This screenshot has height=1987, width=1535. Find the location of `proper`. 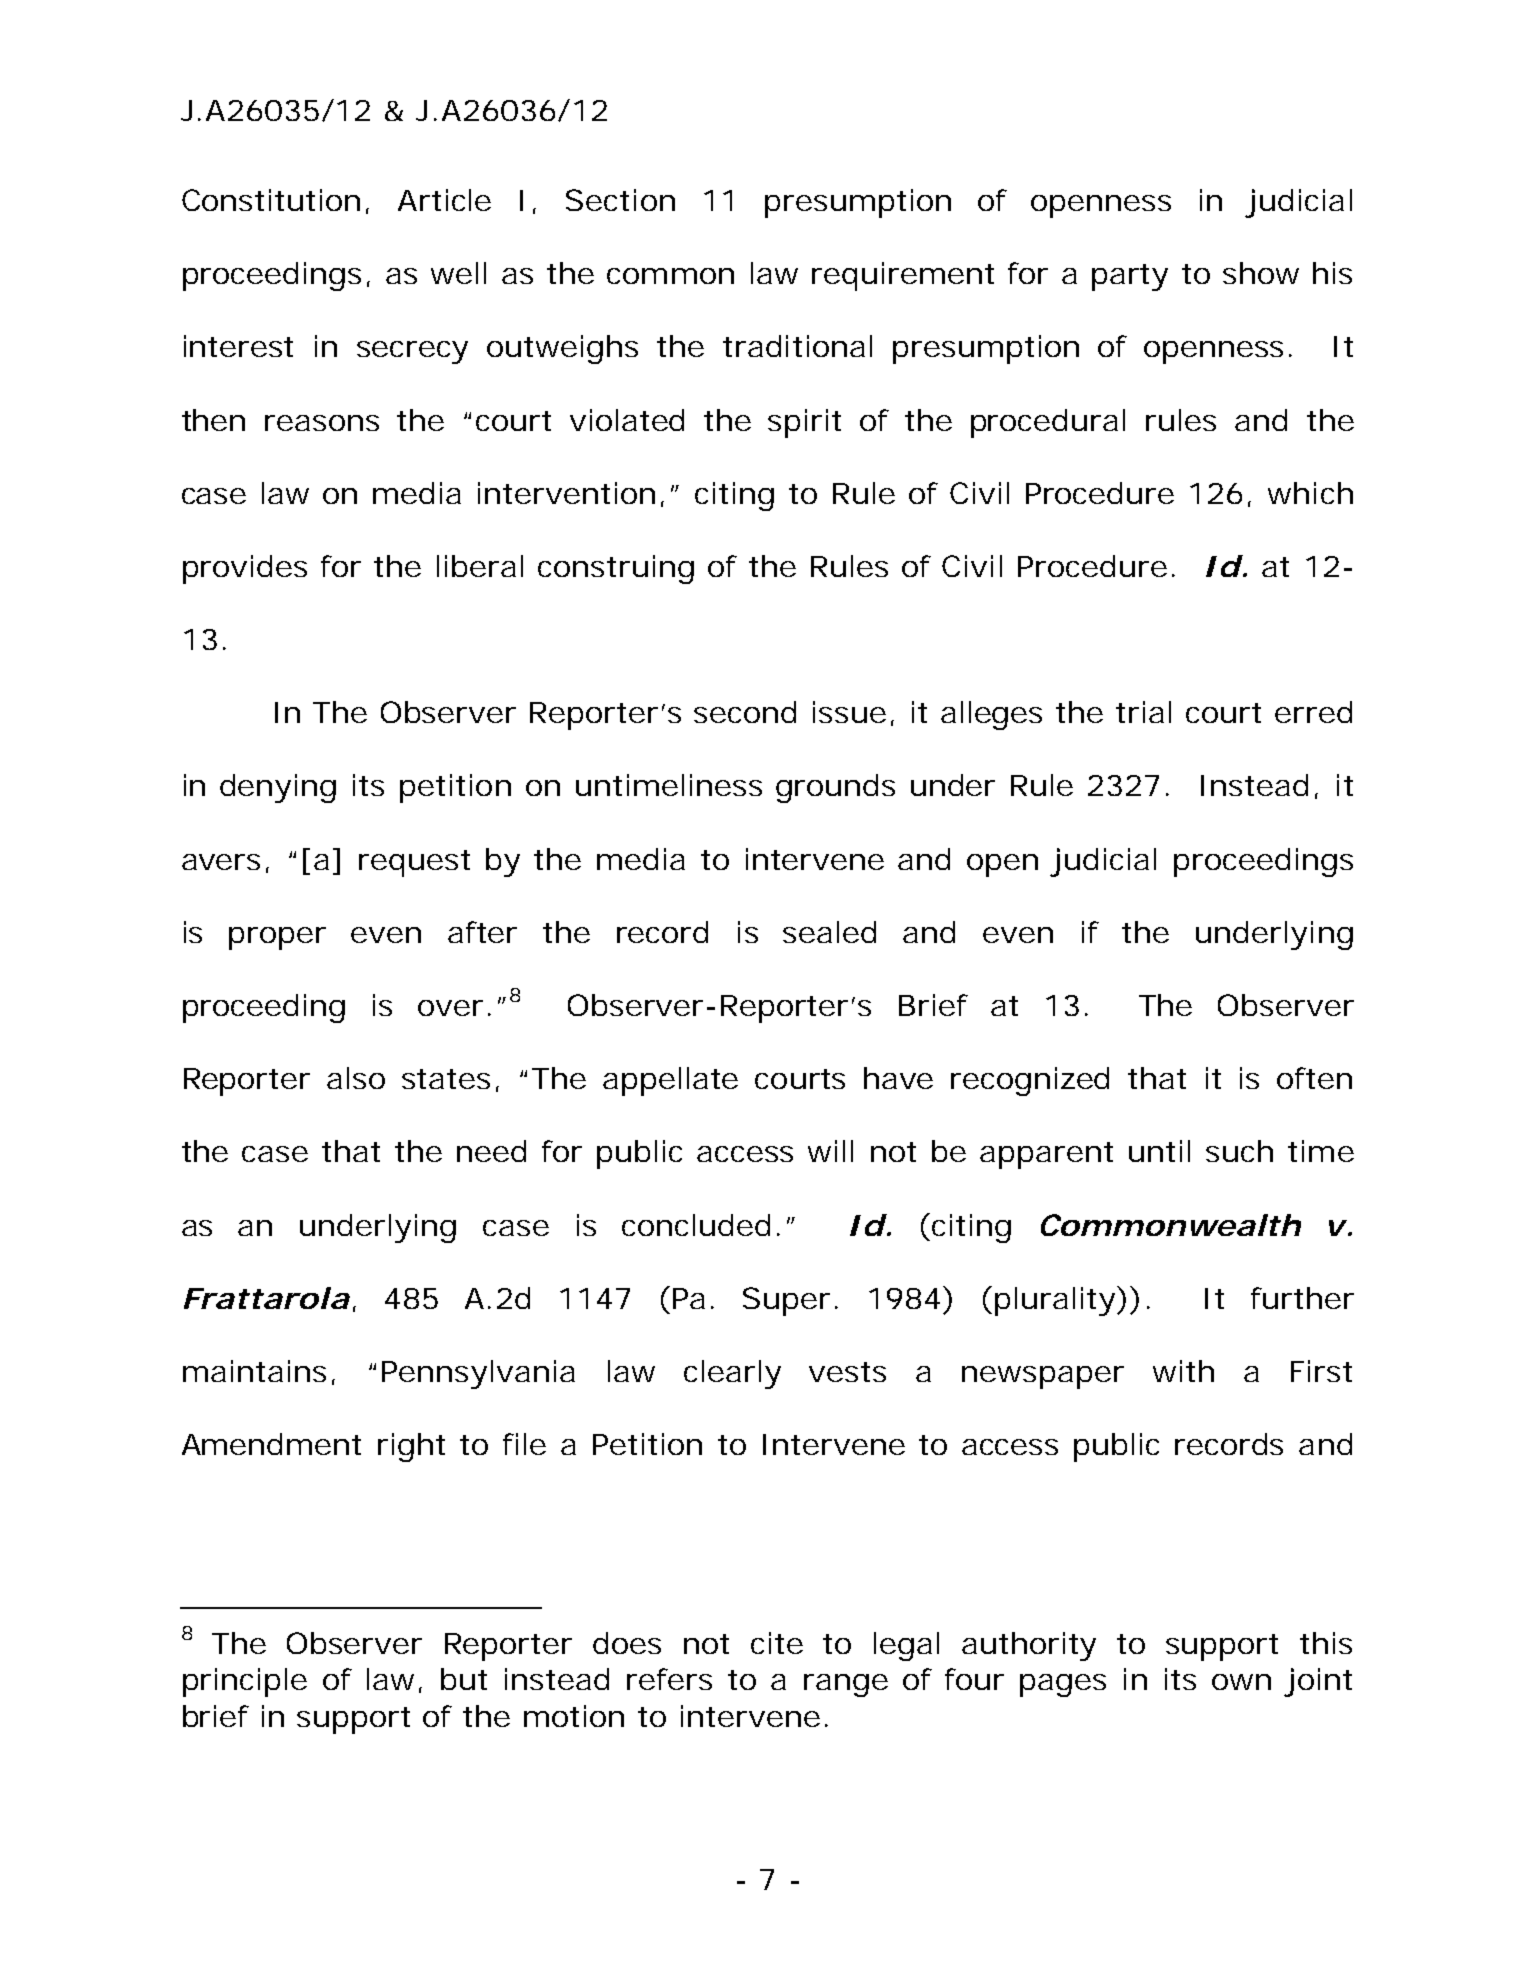

proper is located at coordinates (277, 938).
